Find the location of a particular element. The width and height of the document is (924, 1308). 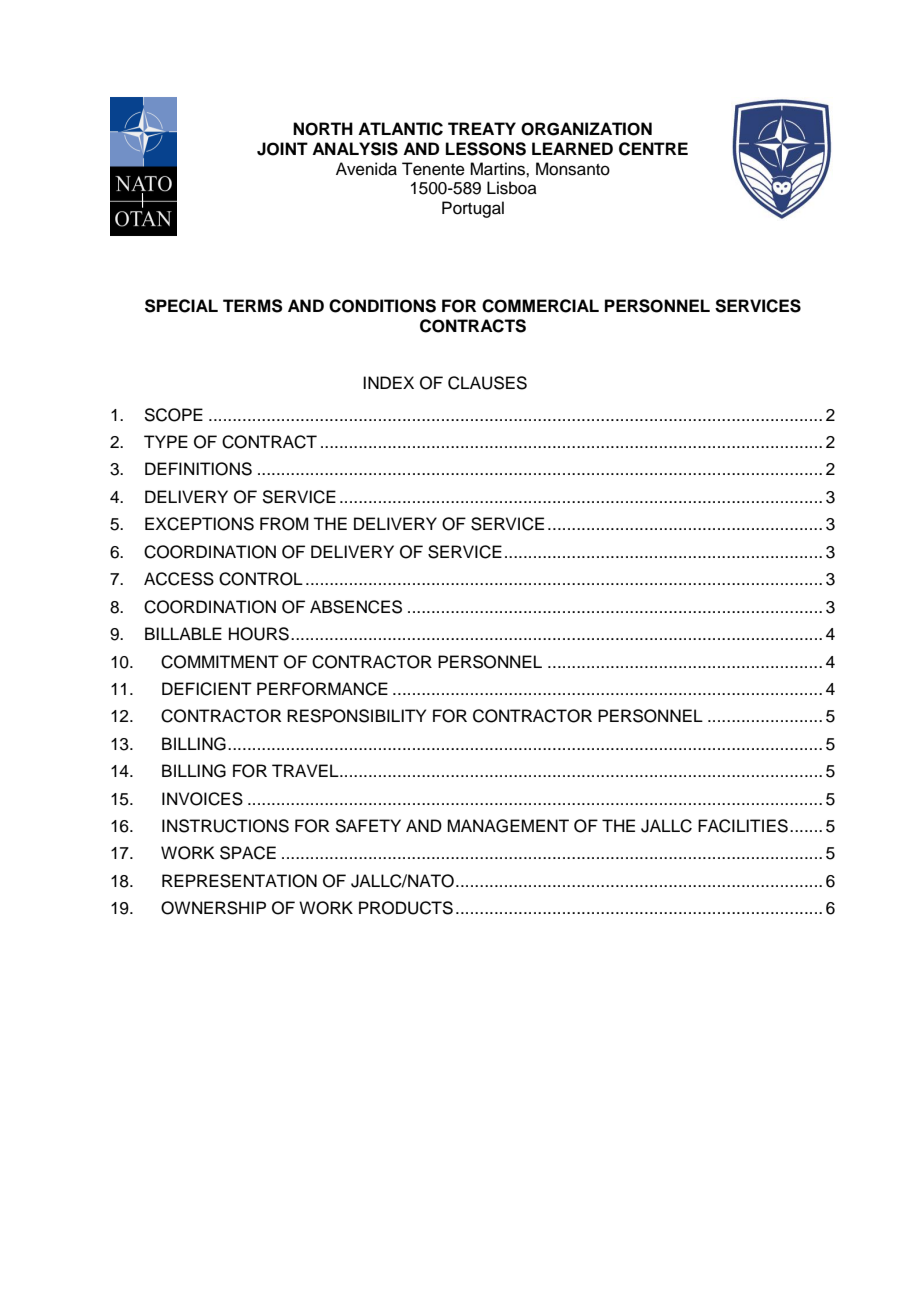

ACCESS is located at coordinates (179, 579).
